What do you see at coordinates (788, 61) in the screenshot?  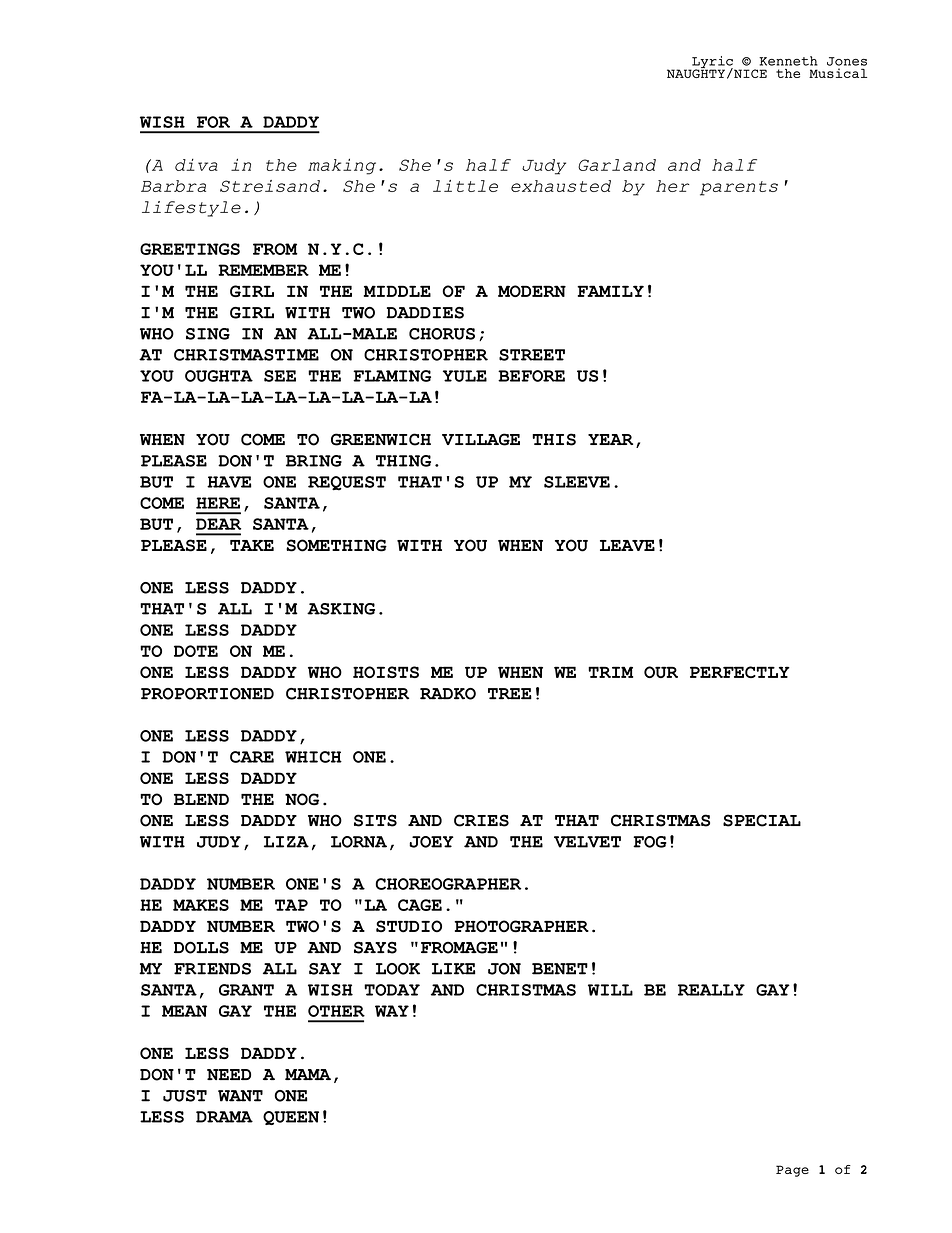 I see `Kenneth` at bounding box center [788, 61].
